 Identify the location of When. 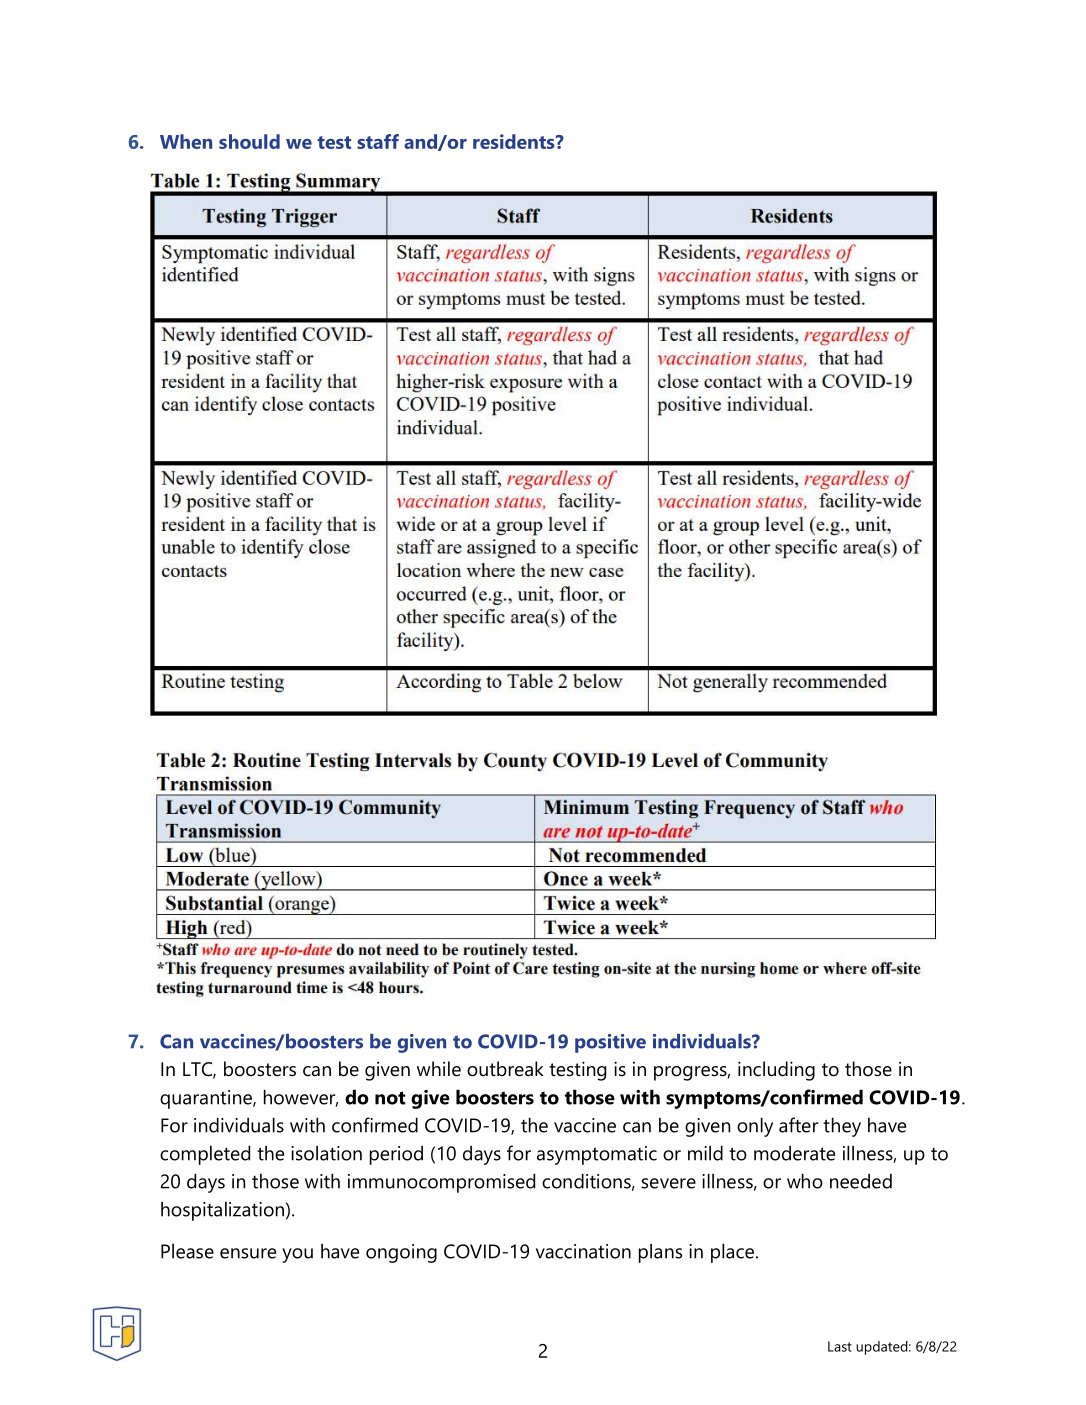
(186, 141).
